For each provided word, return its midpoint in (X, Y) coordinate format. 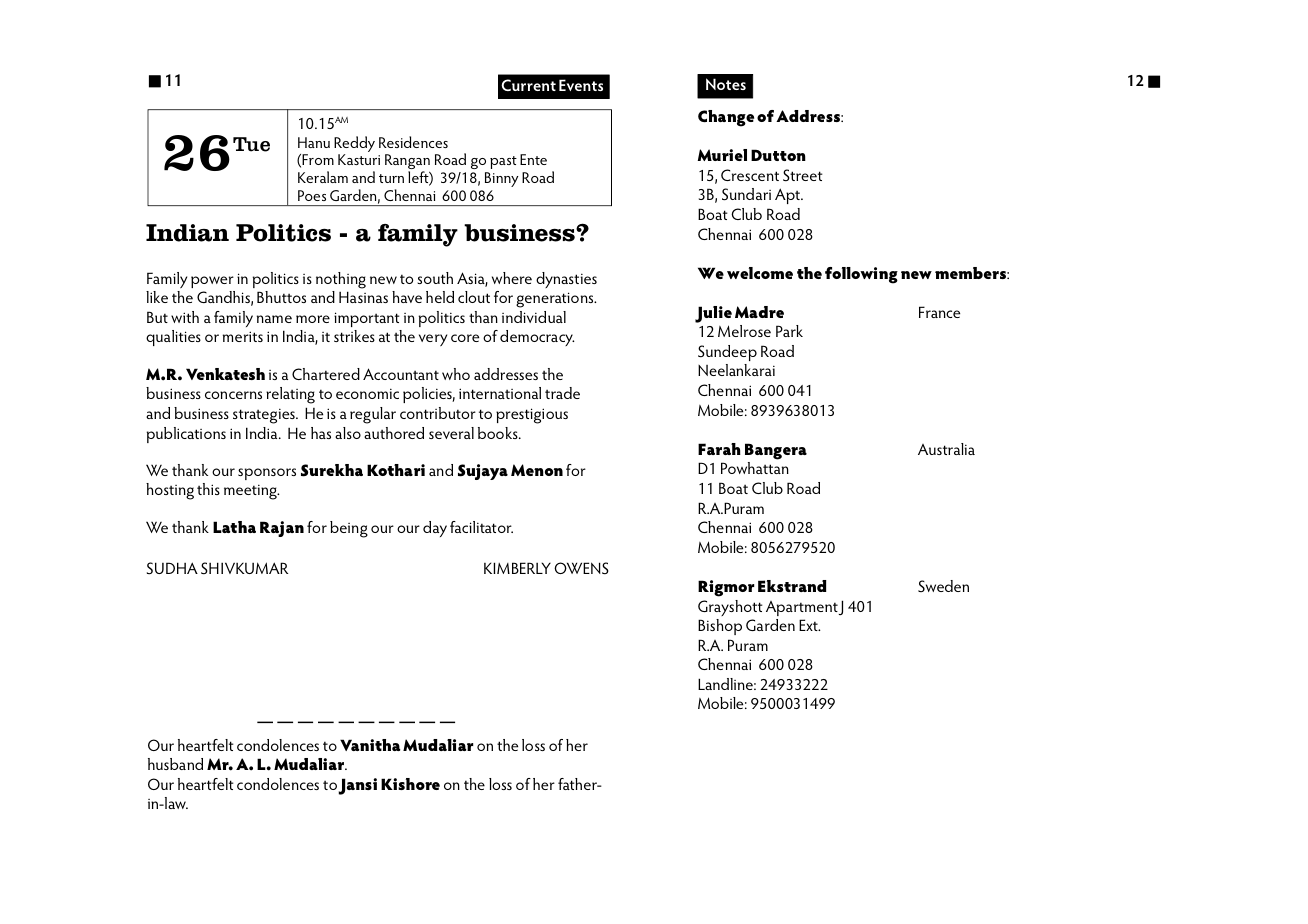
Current (528, 85)
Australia (946, 449)
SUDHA (172, 568)
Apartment (802, 608)
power (212, 282)
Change (726, 118)
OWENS (581, 568)
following (861, 275)
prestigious (532, 416)
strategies (265, 416)
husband (175, 764)
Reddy (354, 145)
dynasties (566, 280)
